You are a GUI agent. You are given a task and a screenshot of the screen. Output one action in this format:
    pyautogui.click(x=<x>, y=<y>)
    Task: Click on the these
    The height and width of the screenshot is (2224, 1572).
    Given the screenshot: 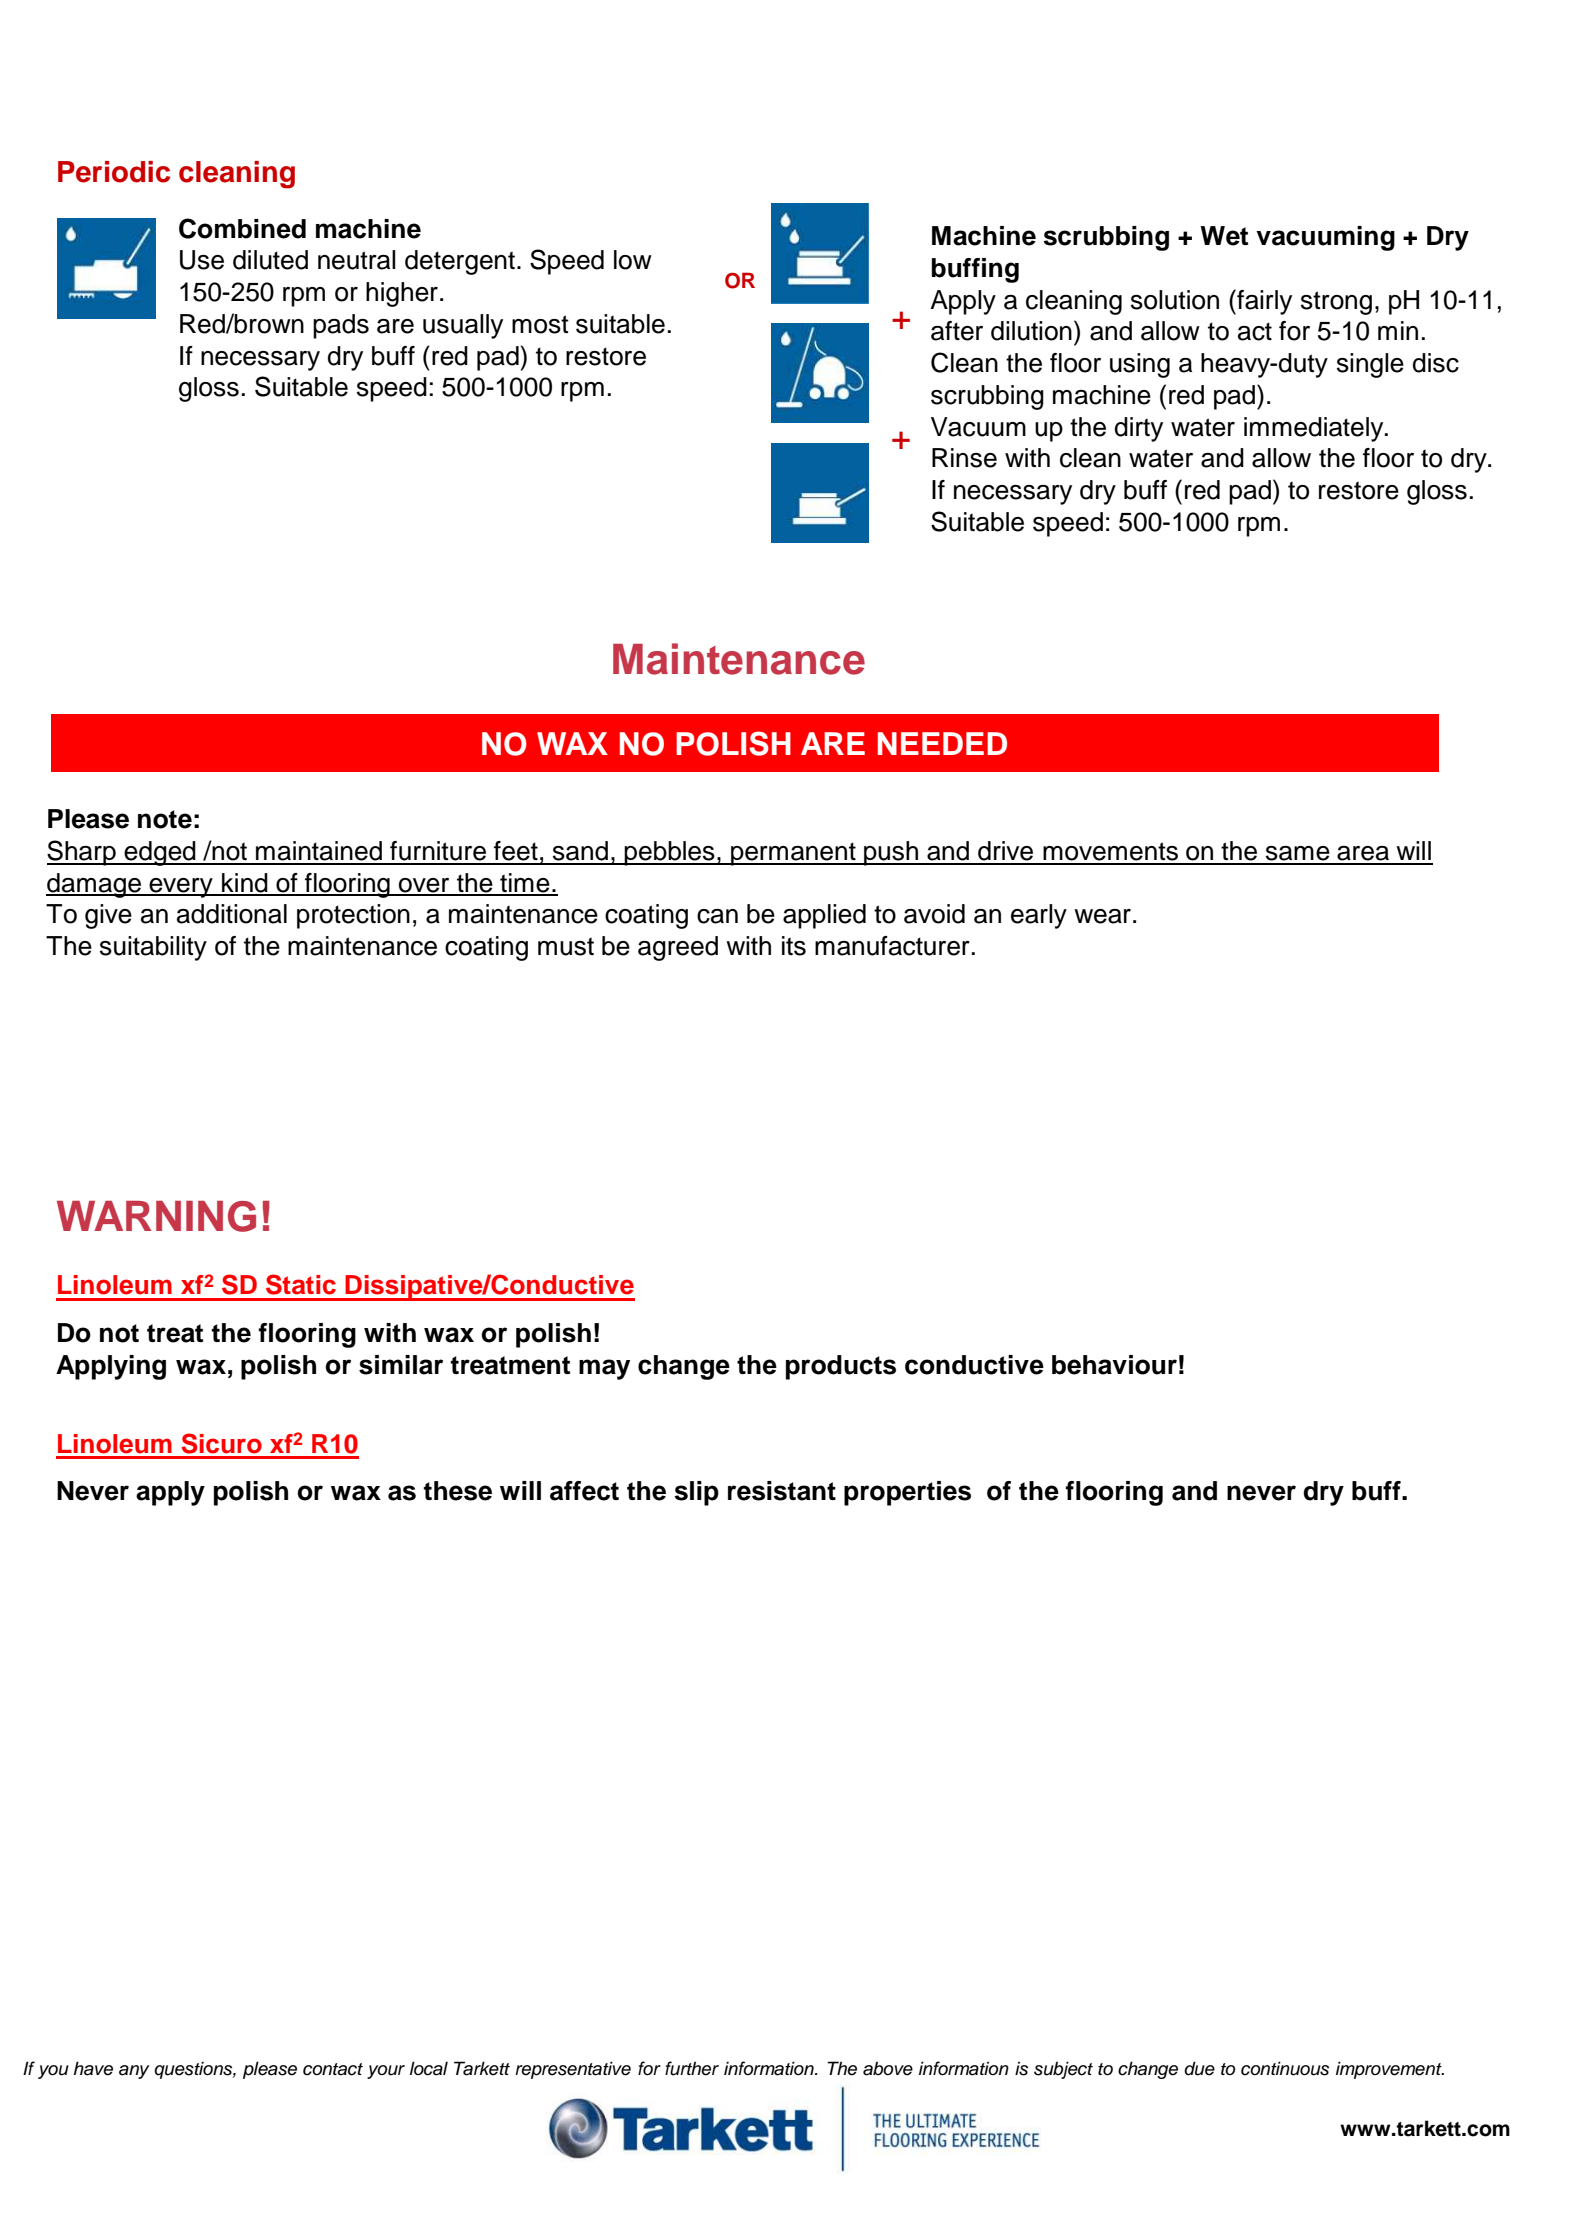 What is the action you would take?
    pyautogui.click(x=458, y=1491)
